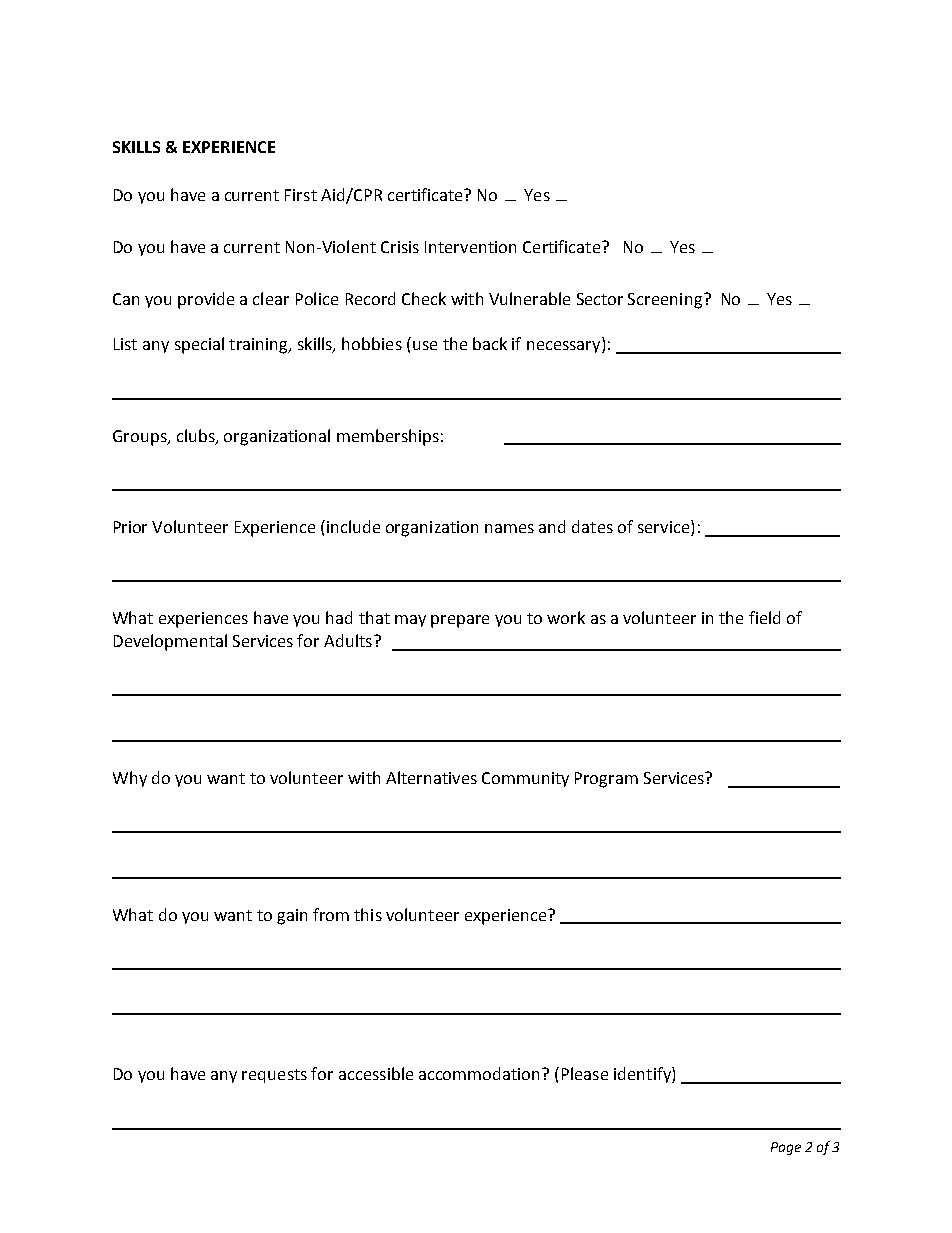 This document has height=1233, width=952. Describe the element at coordinates (170, 642) in the document. I see `Developmental` at that location.
